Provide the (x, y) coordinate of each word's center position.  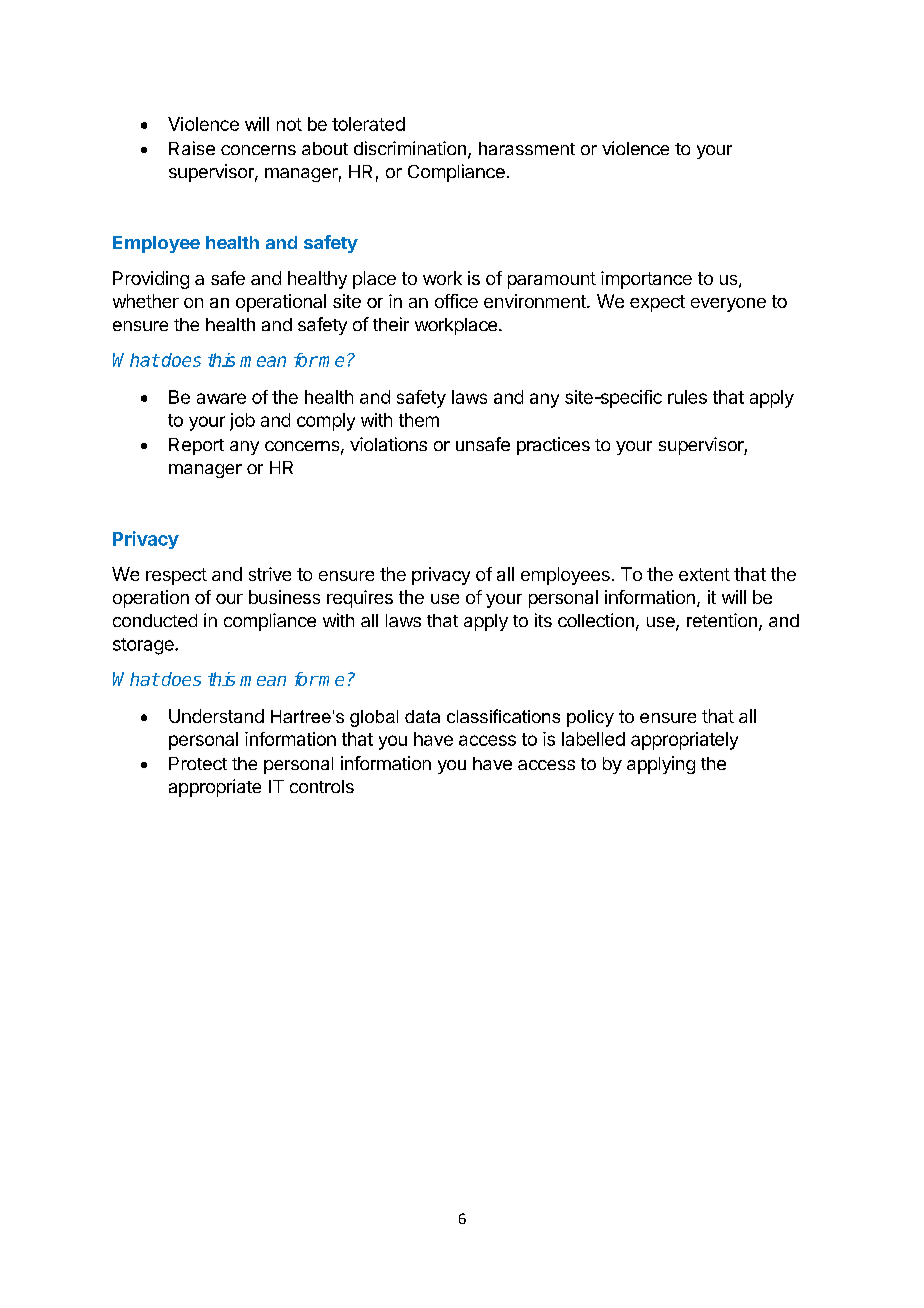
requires (360, 599)
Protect (198, 763)
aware (221, 398)
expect (657, 303)
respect (176, 576)
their (391, 324)
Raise (192, 148)
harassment (527, 148)
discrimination (410, 148)
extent (704, 574)
